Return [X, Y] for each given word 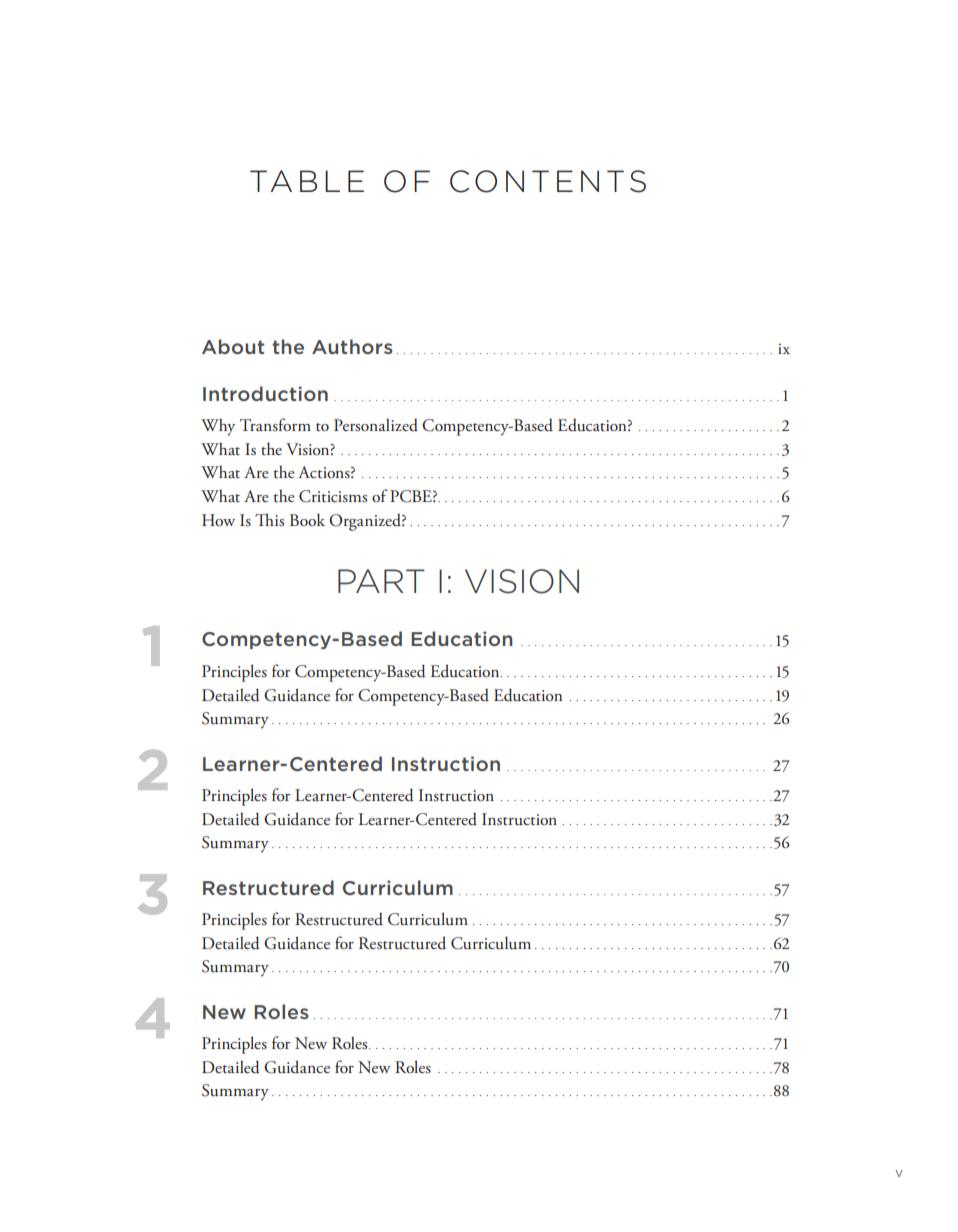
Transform [275, 424]
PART [381, 581]
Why [218, 427]
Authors [352, 346]
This [269, 520]
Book [307, 519]
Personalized [376, 425]
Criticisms [333, 496]
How [218, 520]
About [233, 346]
